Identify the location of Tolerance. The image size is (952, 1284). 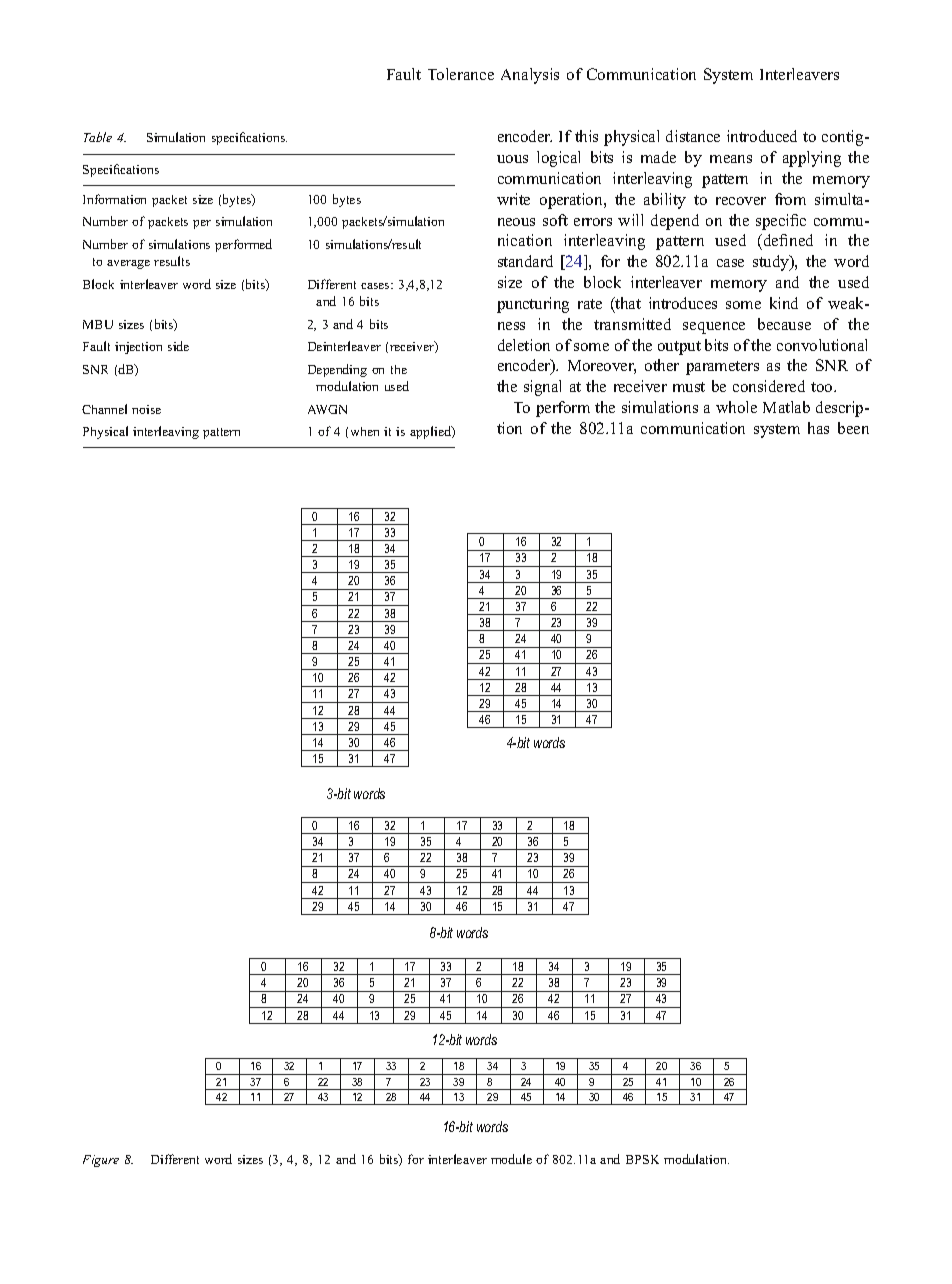
(461, 74).
